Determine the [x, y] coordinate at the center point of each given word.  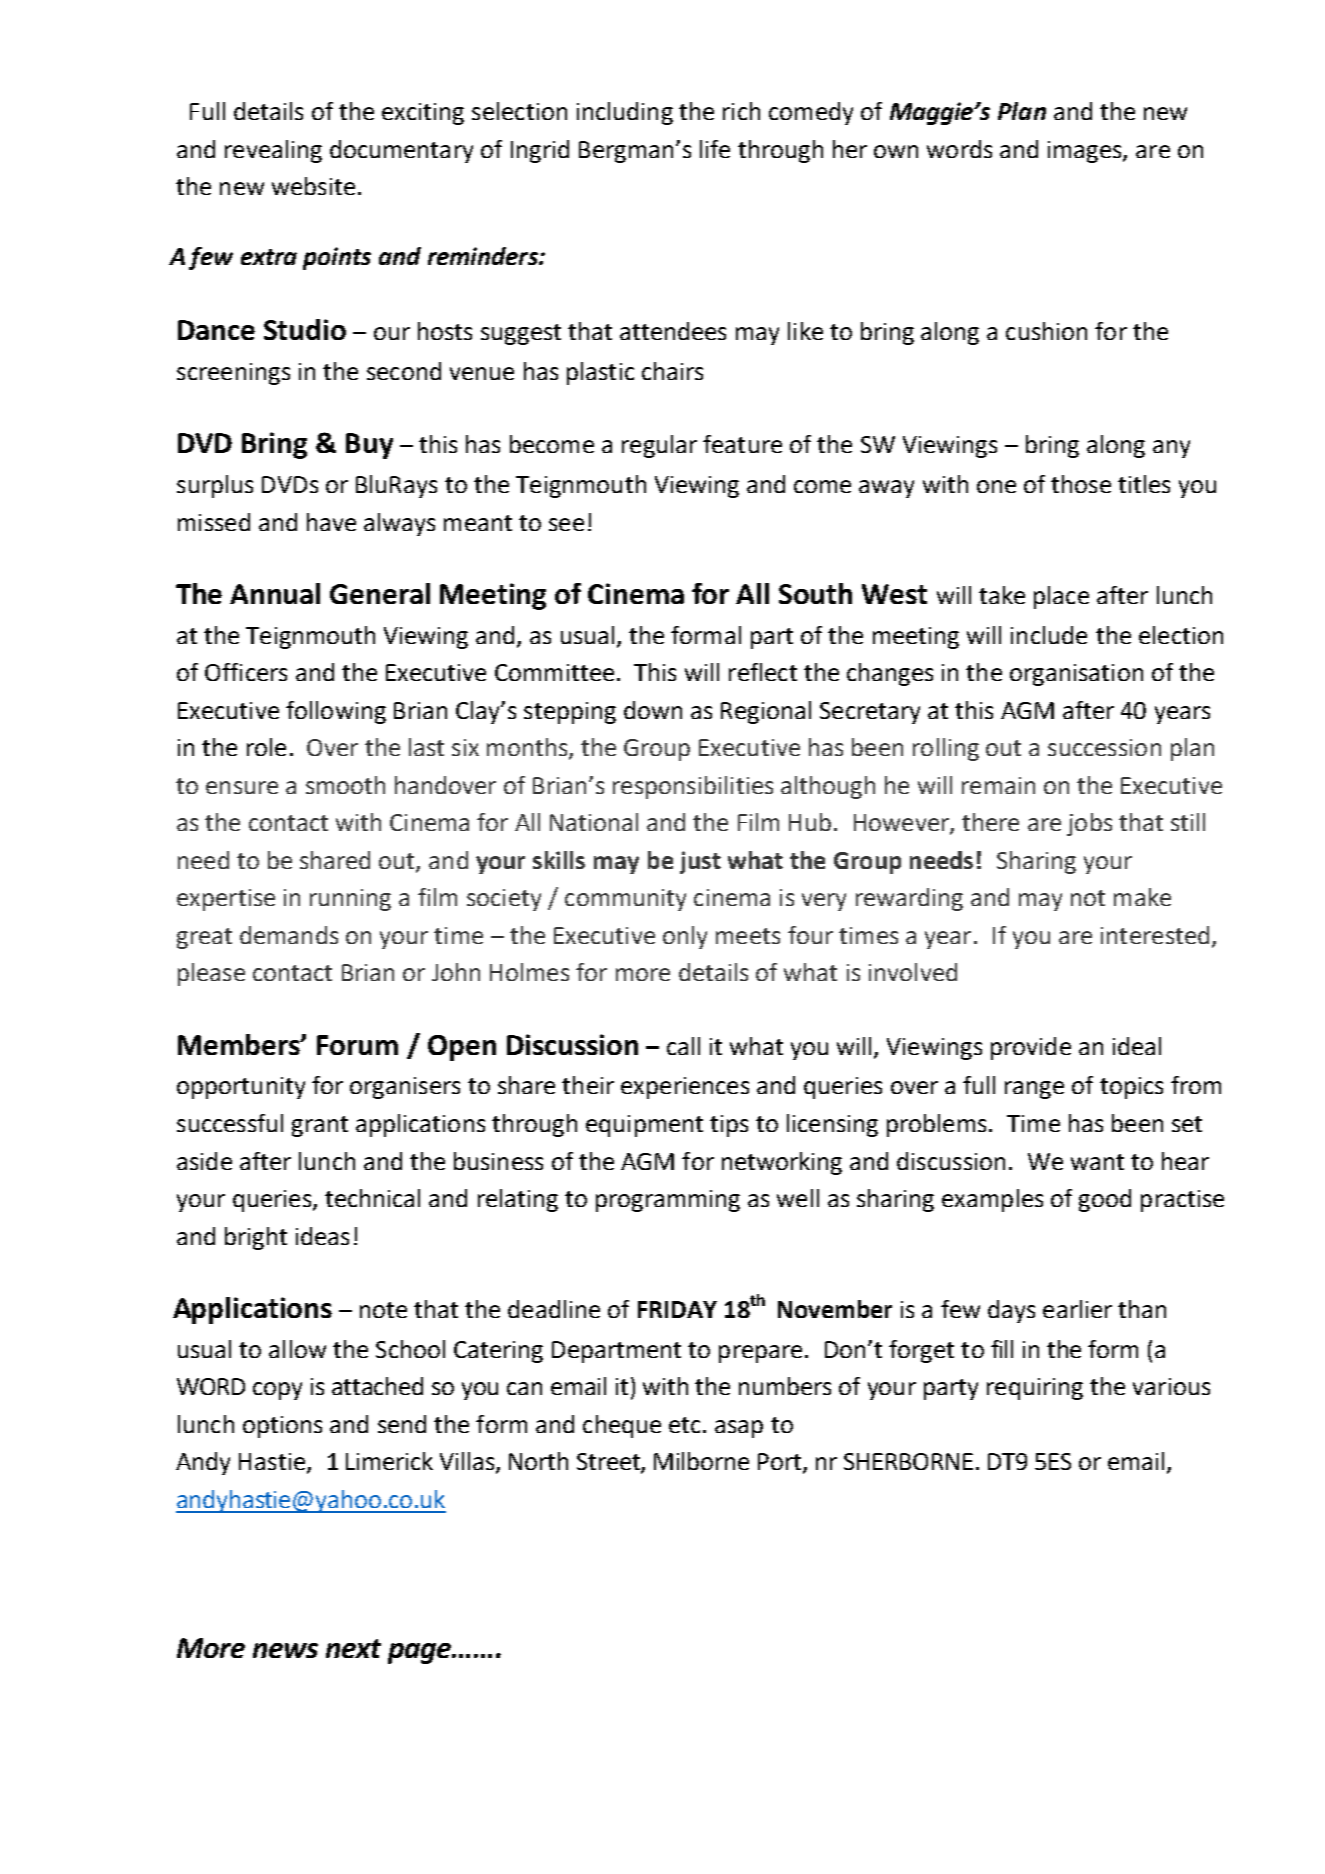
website [313, 186]
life [715, 149]
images [1086, 152]
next [353, 1648]
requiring [1035, 1389]
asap [739, 1429]
